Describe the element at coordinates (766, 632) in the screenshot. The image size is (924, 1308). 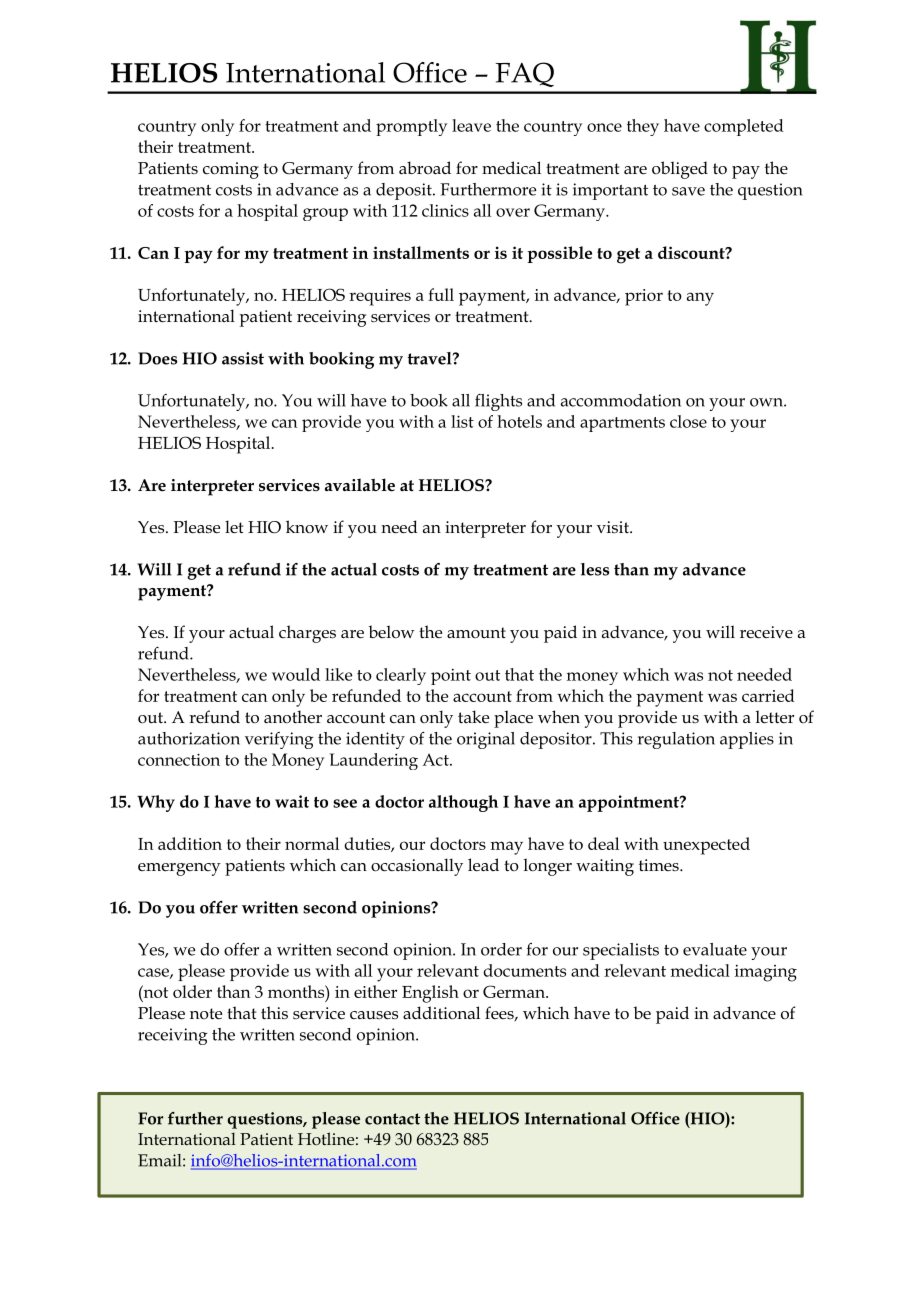
I see `receive` at that location.
